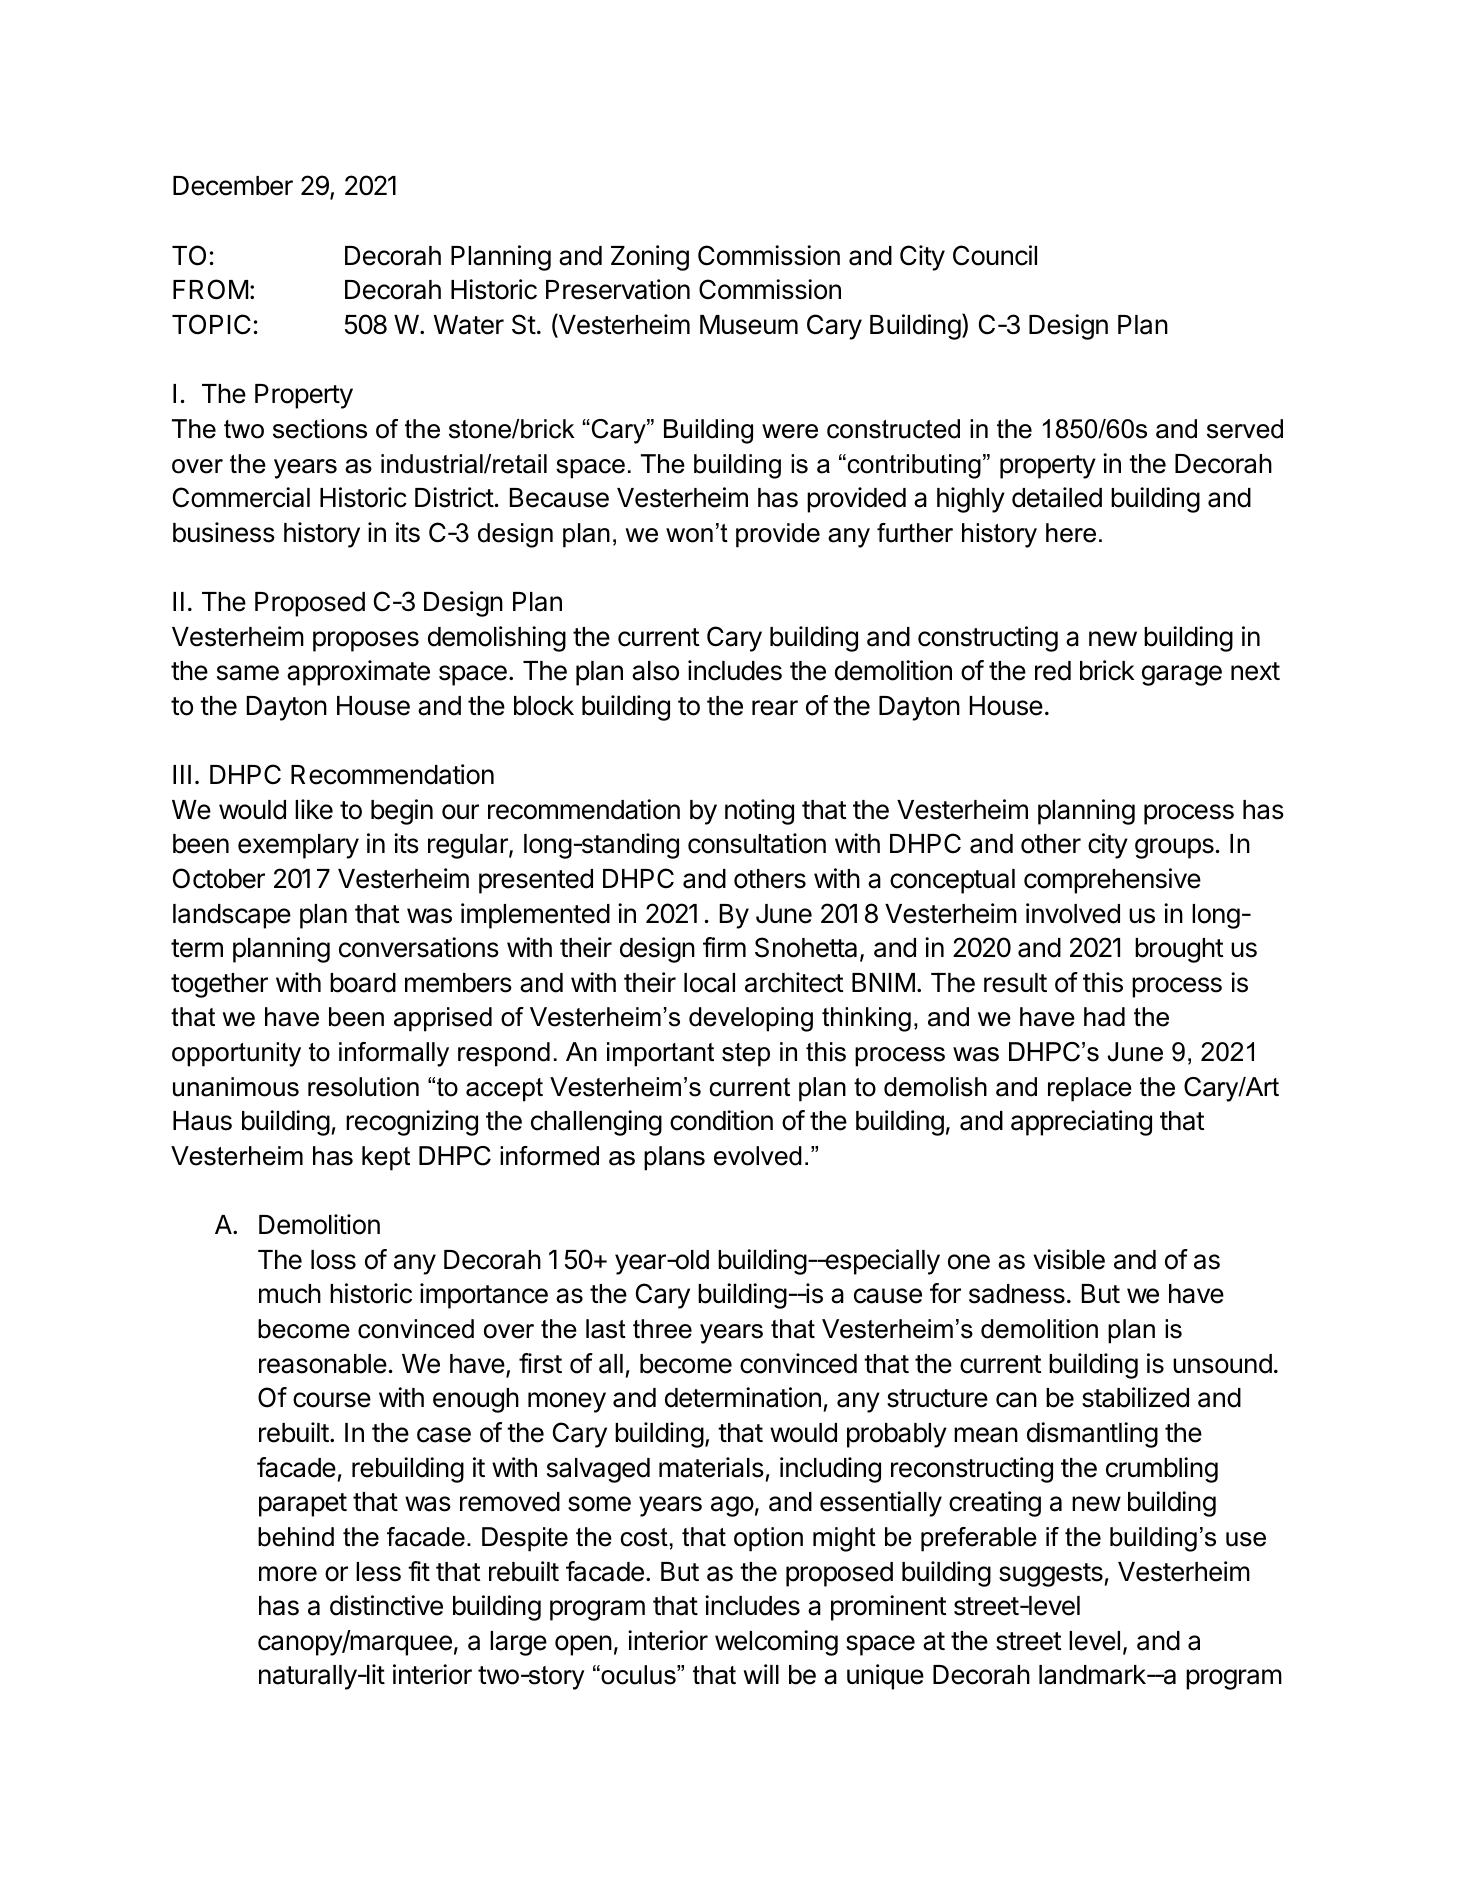  I want to click on evolved, so click(758, 1156).
